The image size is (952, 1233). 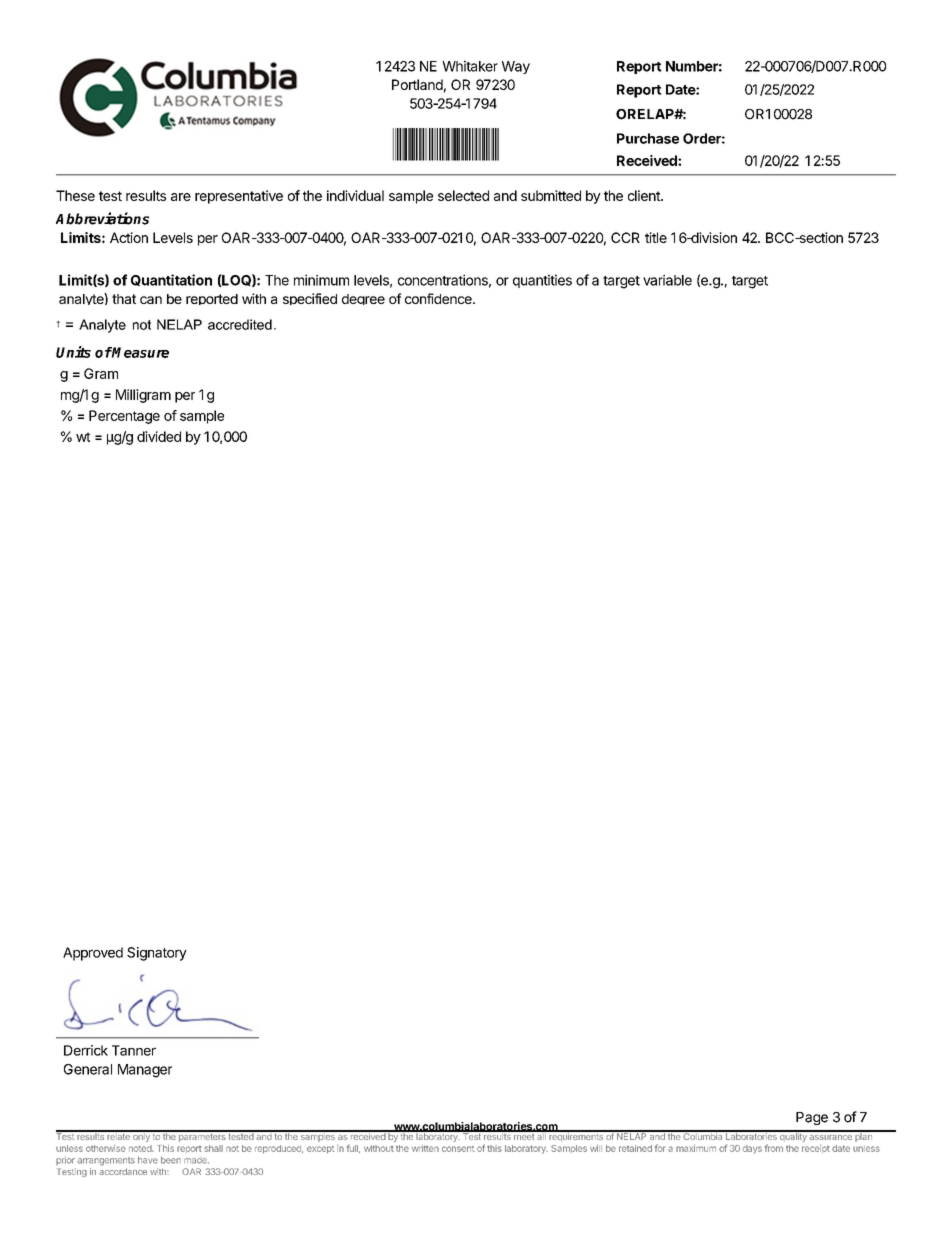 I want to click on noted, so click(x=141, y=1148).
